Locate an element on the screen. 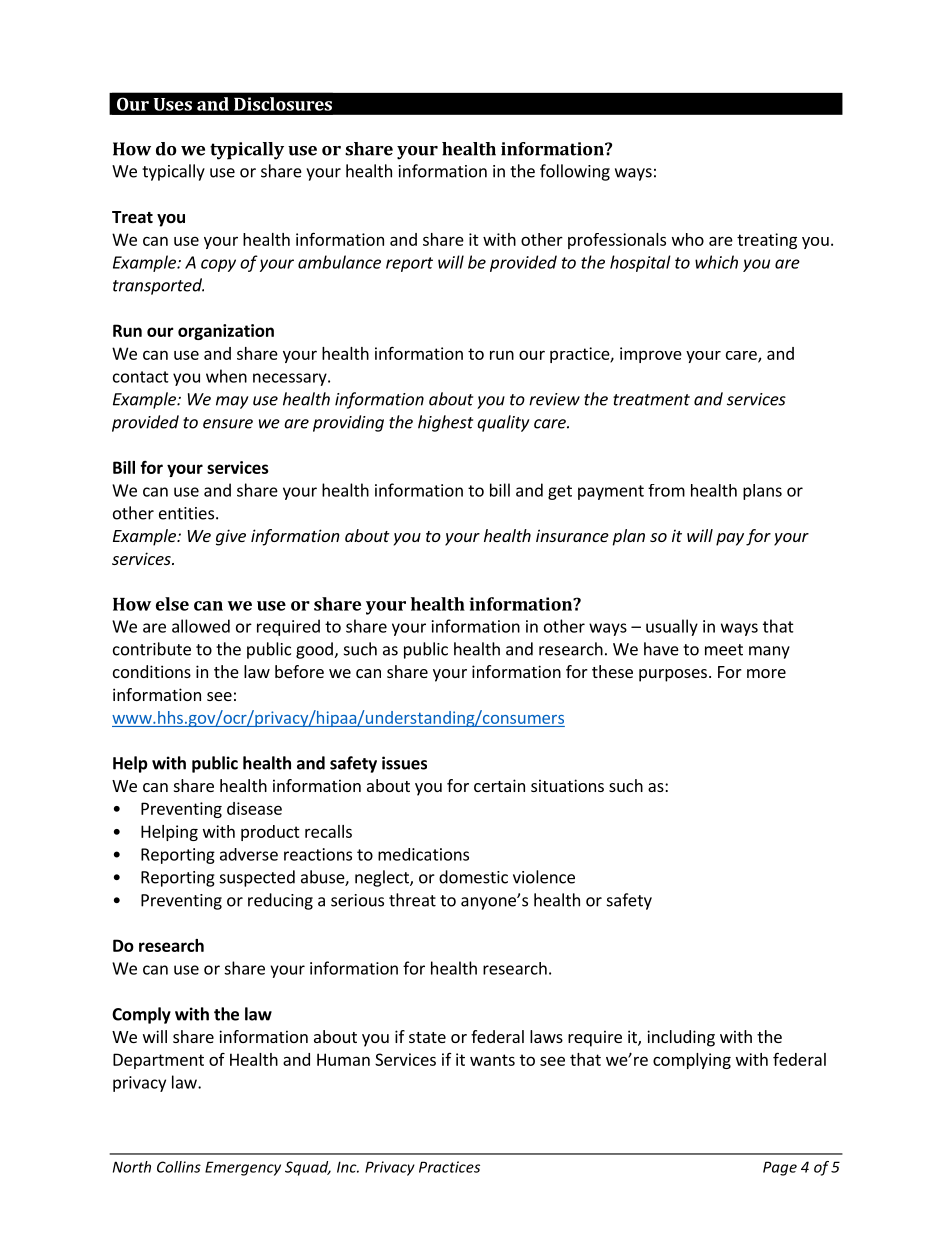 The height and width of the screenshot is (1233, 952). wants is located at coordinates (492, 1060).
